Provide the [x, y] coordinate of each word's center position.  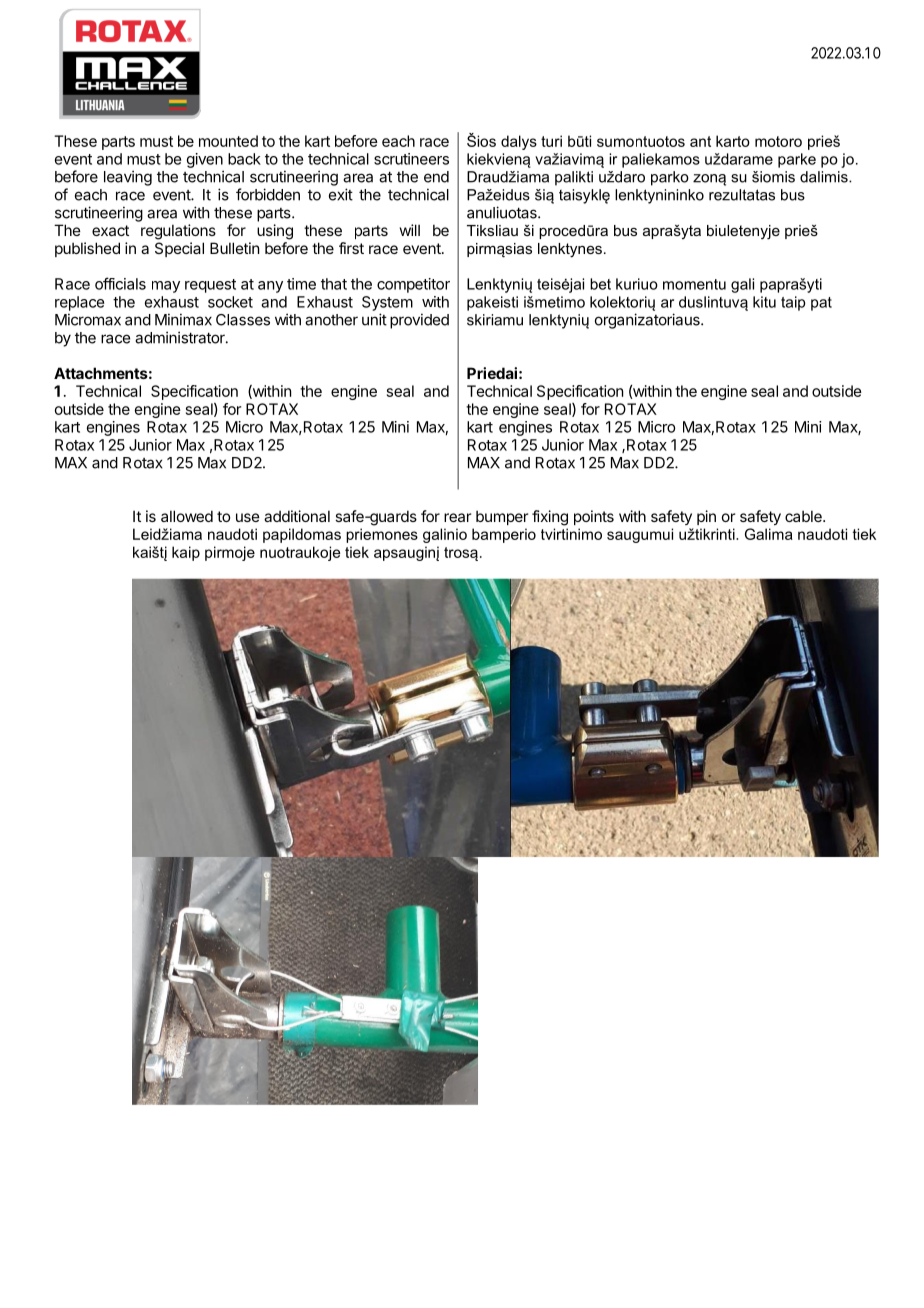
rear [457, 517]
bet [600, 284]
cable [804, 516]
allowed [187, 516]
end [436, 177]
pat [821, 304]
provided [419, 321]
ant [700, 141]
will [410, 230]
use [248, 517]
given [205, 160]
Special [179, 249]
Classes [243, 320]
